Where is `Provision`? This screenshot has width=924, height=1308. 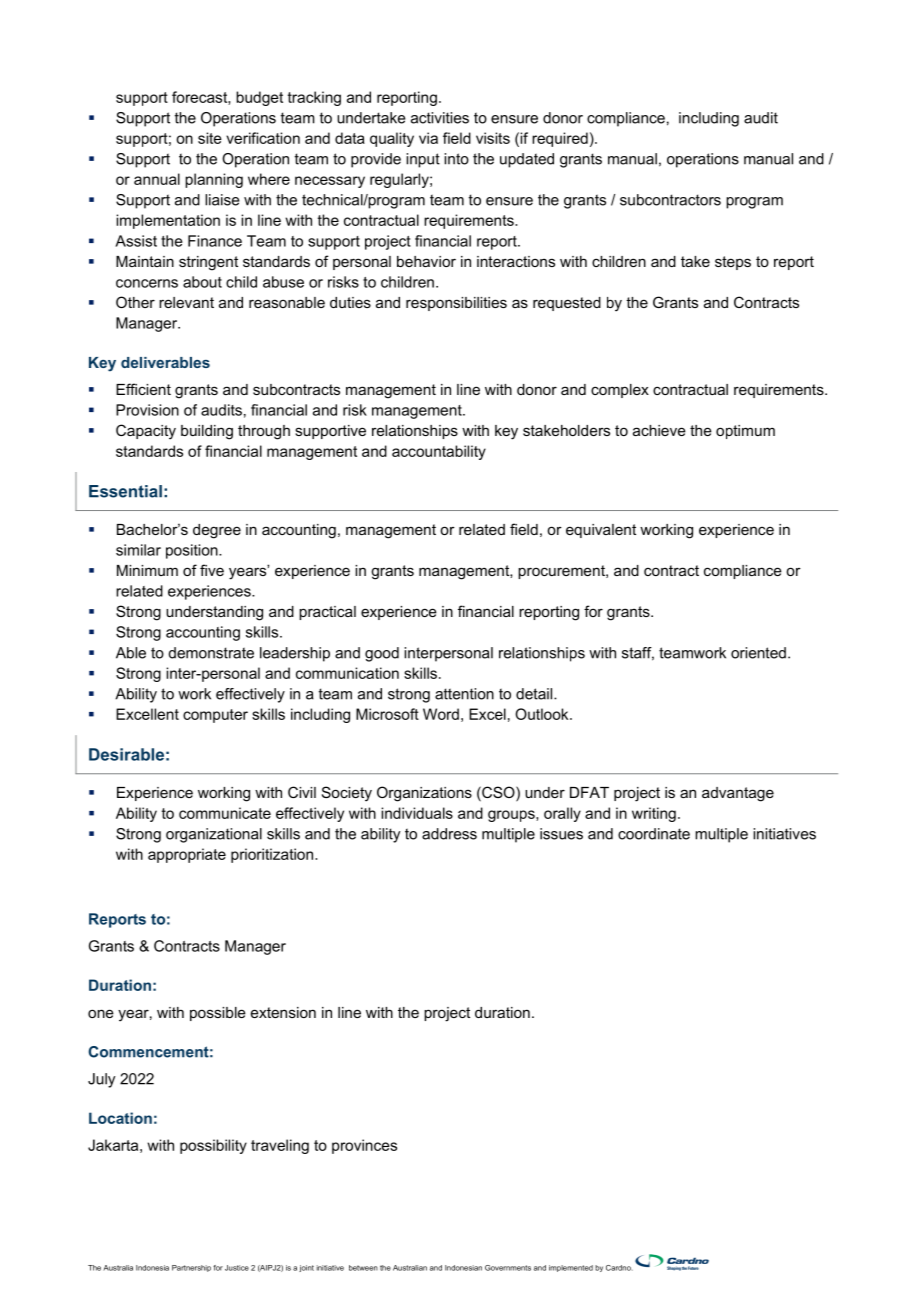
Provision is located at coordinates (147, 410).
